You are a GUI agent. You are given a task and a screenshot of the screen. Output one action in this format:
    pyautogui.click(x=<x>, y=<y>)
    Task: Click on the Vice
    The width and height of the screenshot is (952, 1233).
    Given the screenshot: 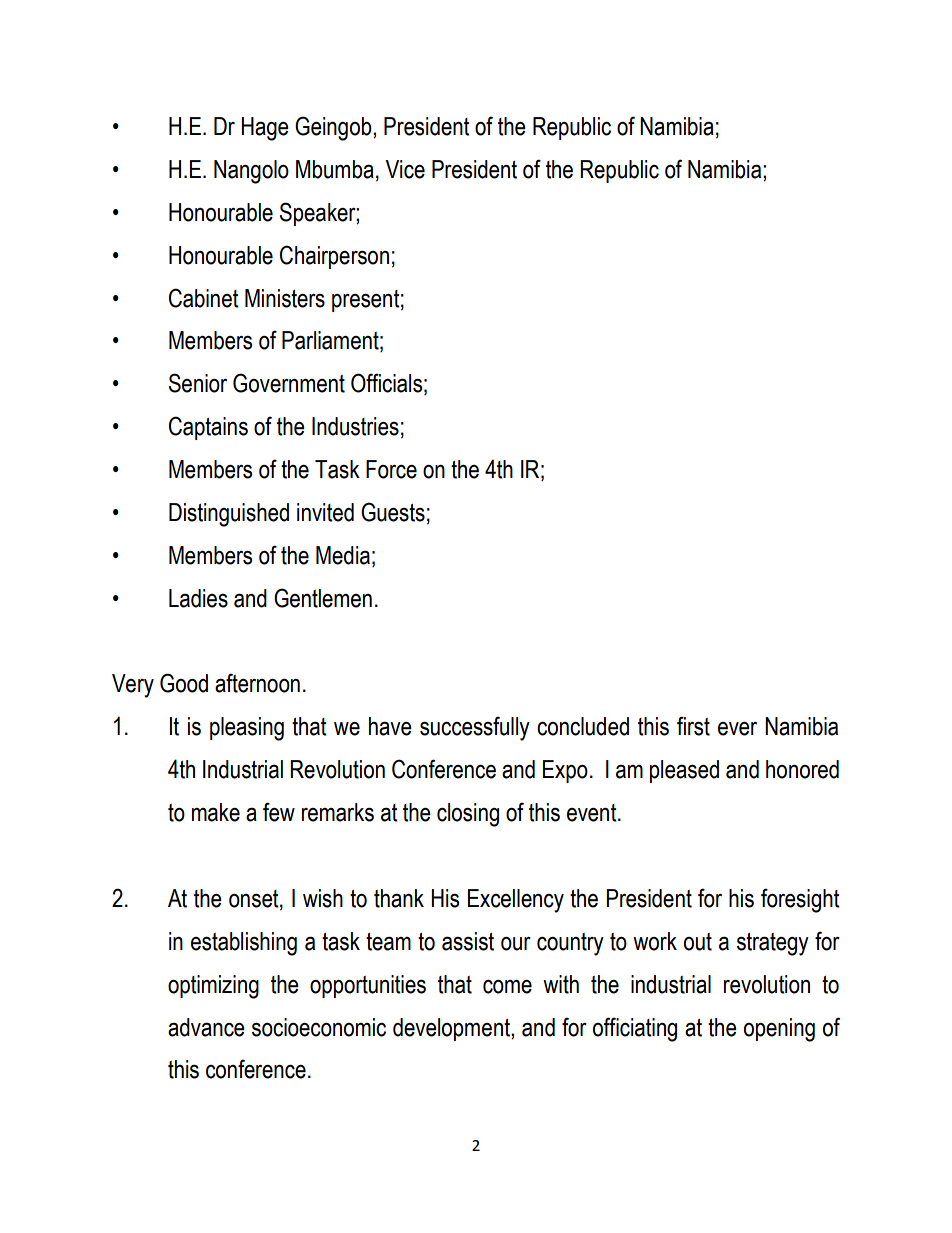 What is the action you would take?
    pyautogui.click(x=405, y=169)
